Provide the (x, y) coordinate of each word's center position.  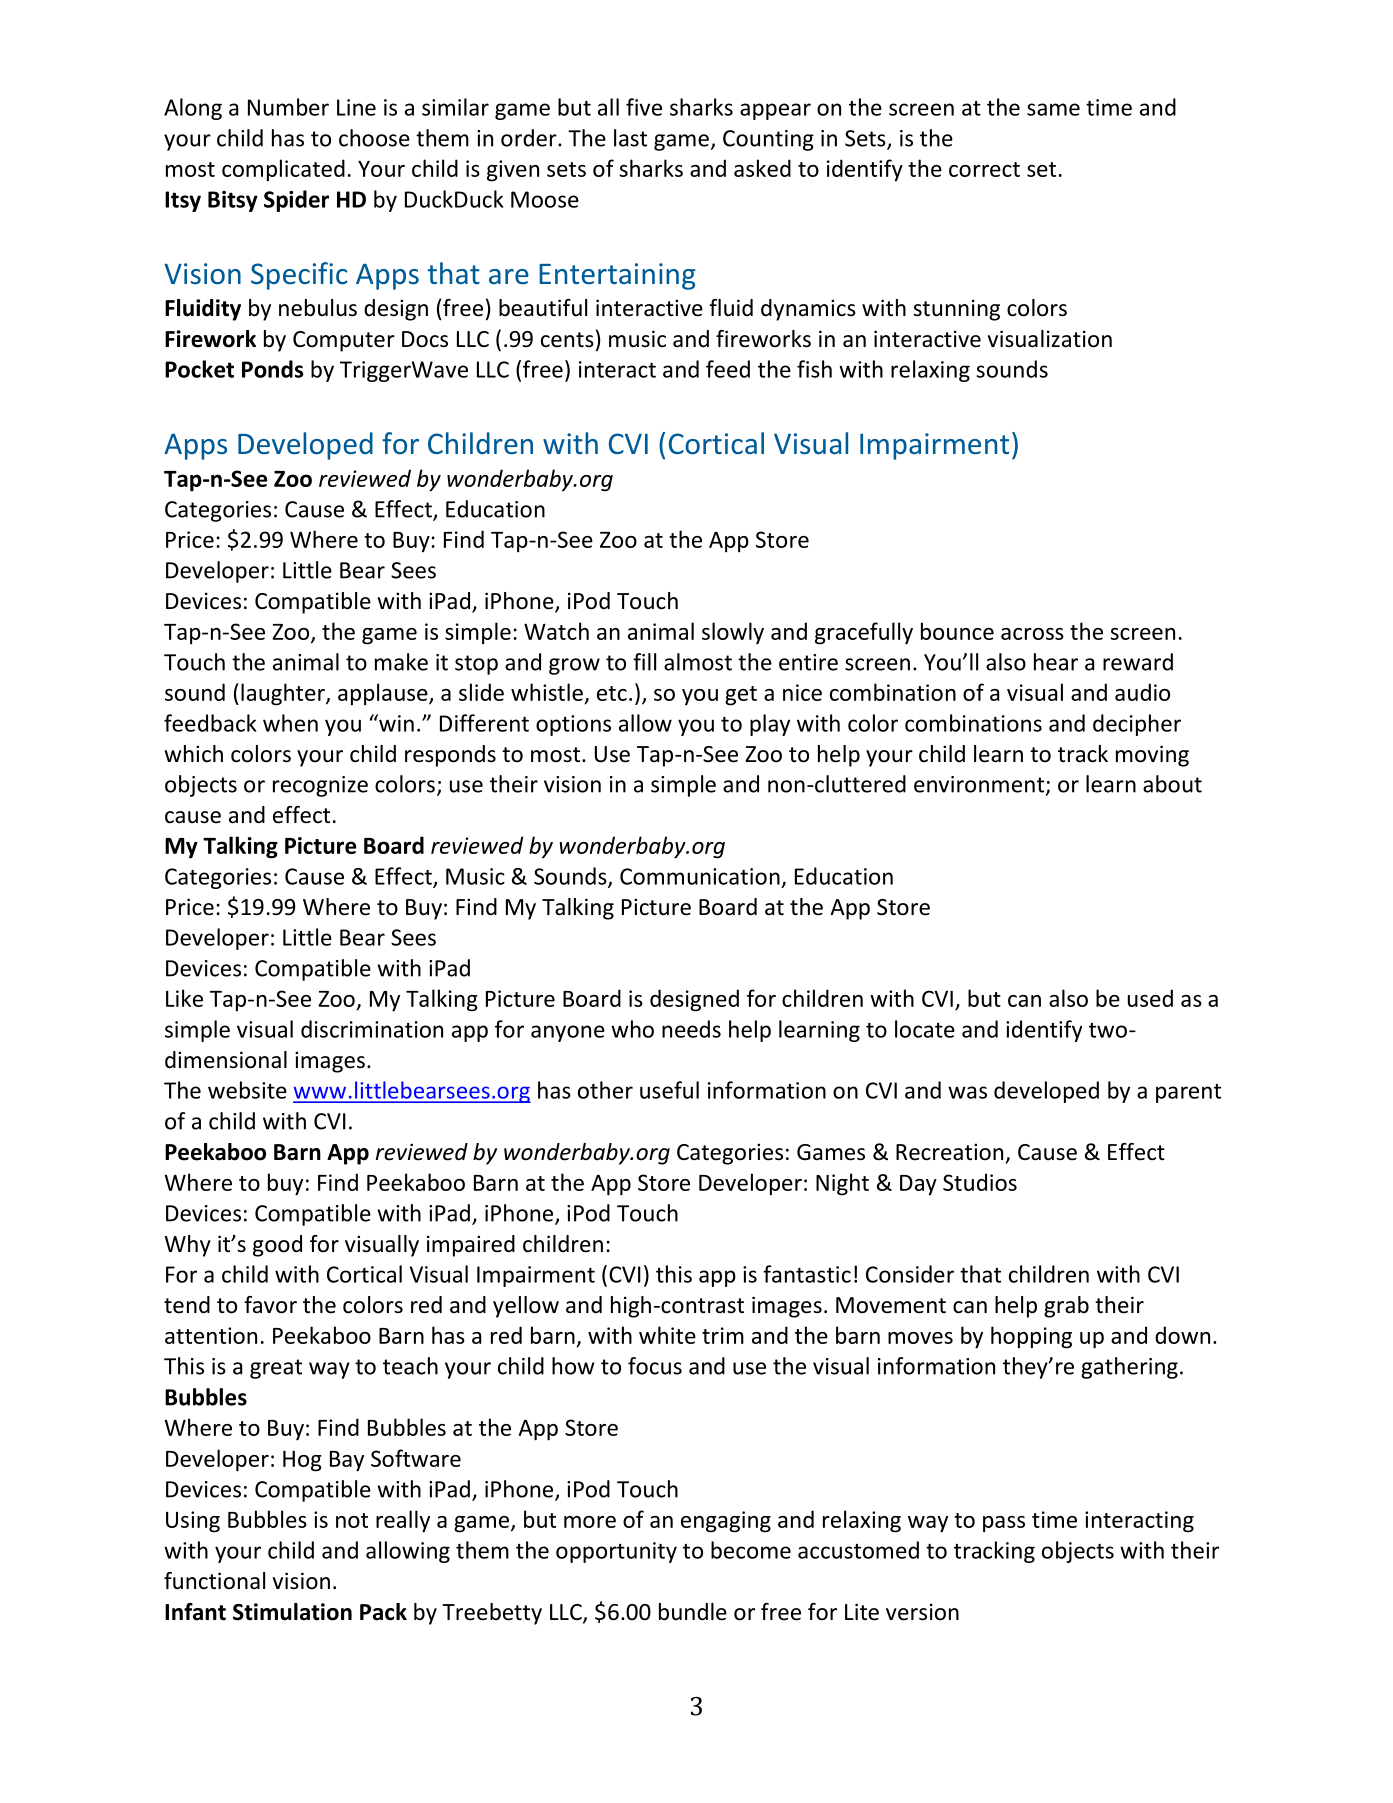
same (1053, 109)
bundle (693, 1612)
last (630, 138)
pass (1004, 1524)
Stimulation (292, 1612)
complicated (283, 170)
